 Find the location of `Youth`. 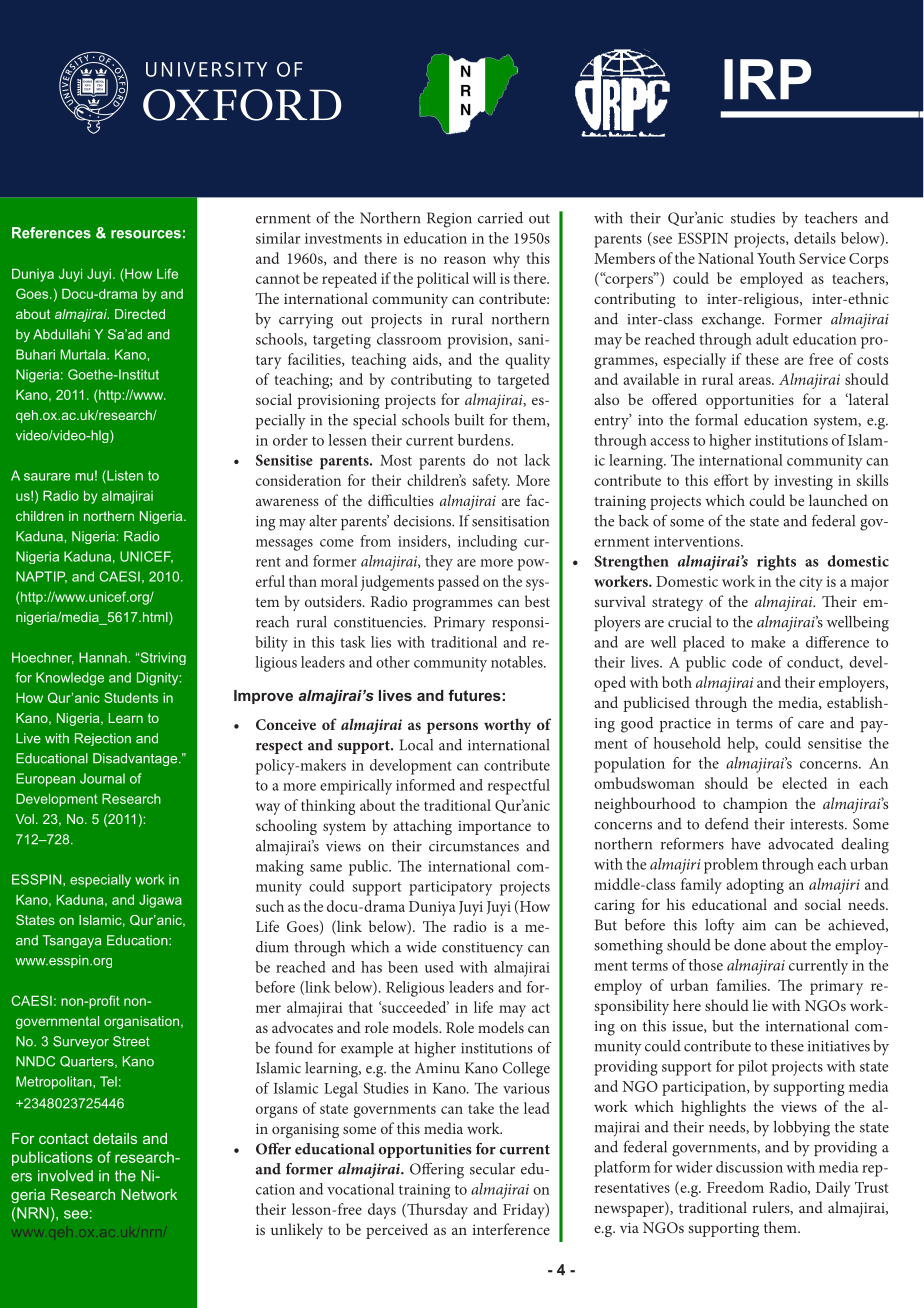

Youth is located at coordinates (776, 258).
